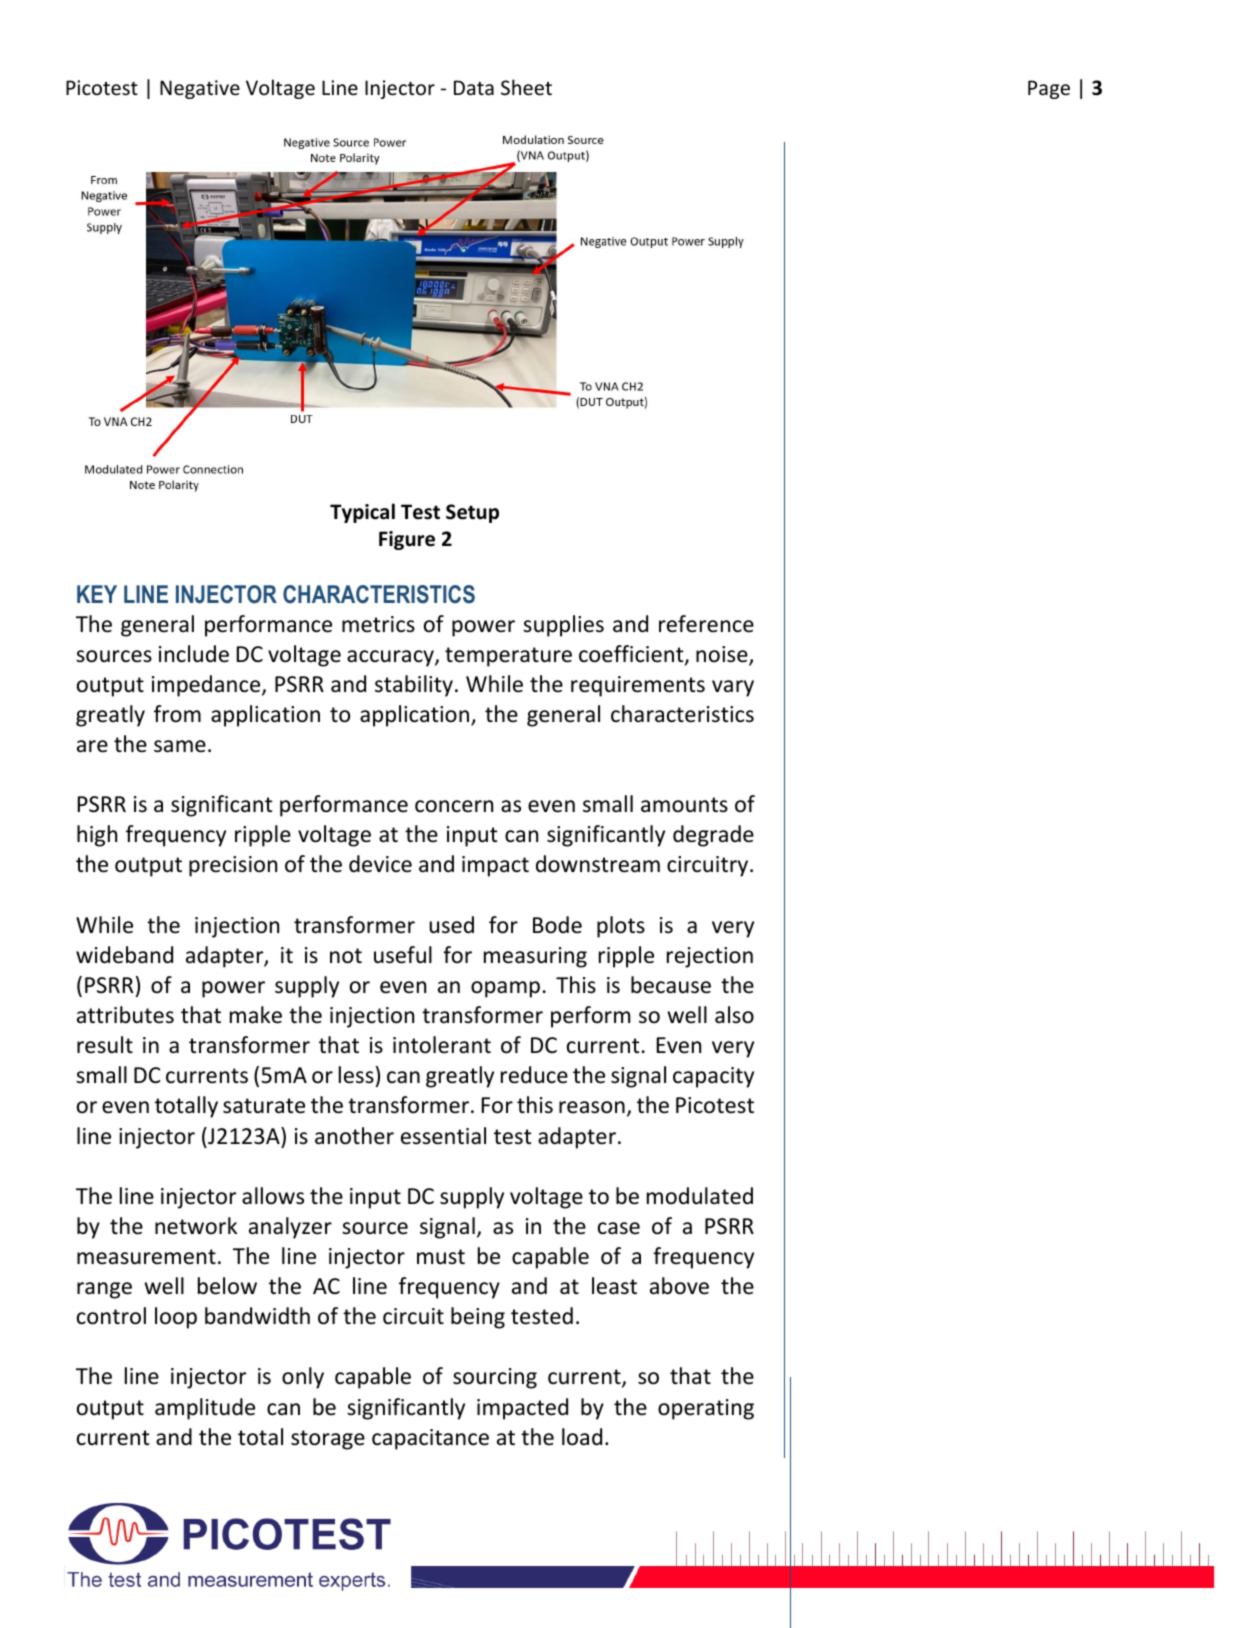  Describe the element at coordinates (205, 1409) in the screenshot. I see `amplitude` at that location.
